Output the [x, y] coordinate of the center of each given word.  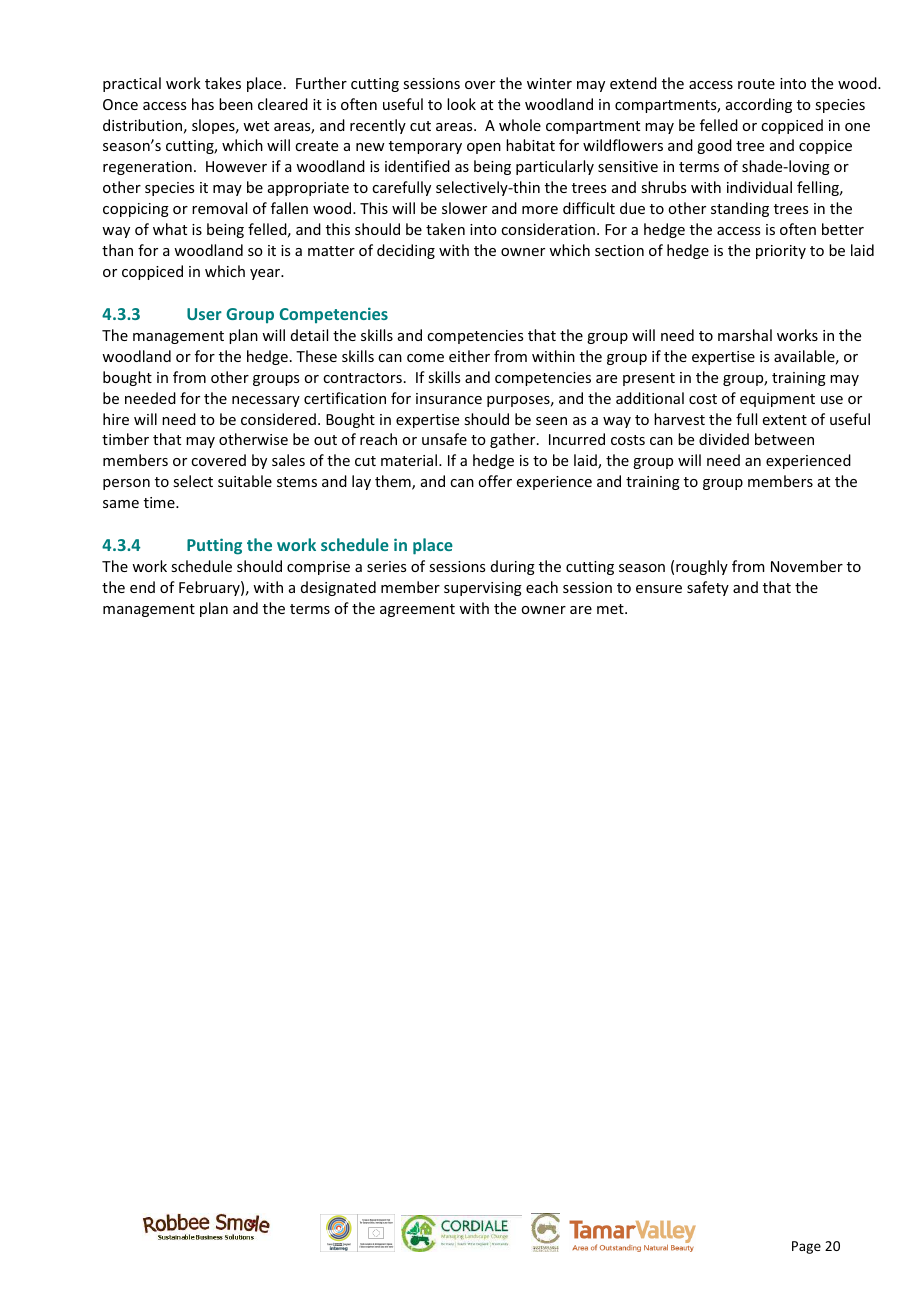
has [203, 104]
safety [708, 588]
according [759, 105]
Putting [214, 546]
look [461, 104]
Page [806, 1247]
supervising [483, 589]
